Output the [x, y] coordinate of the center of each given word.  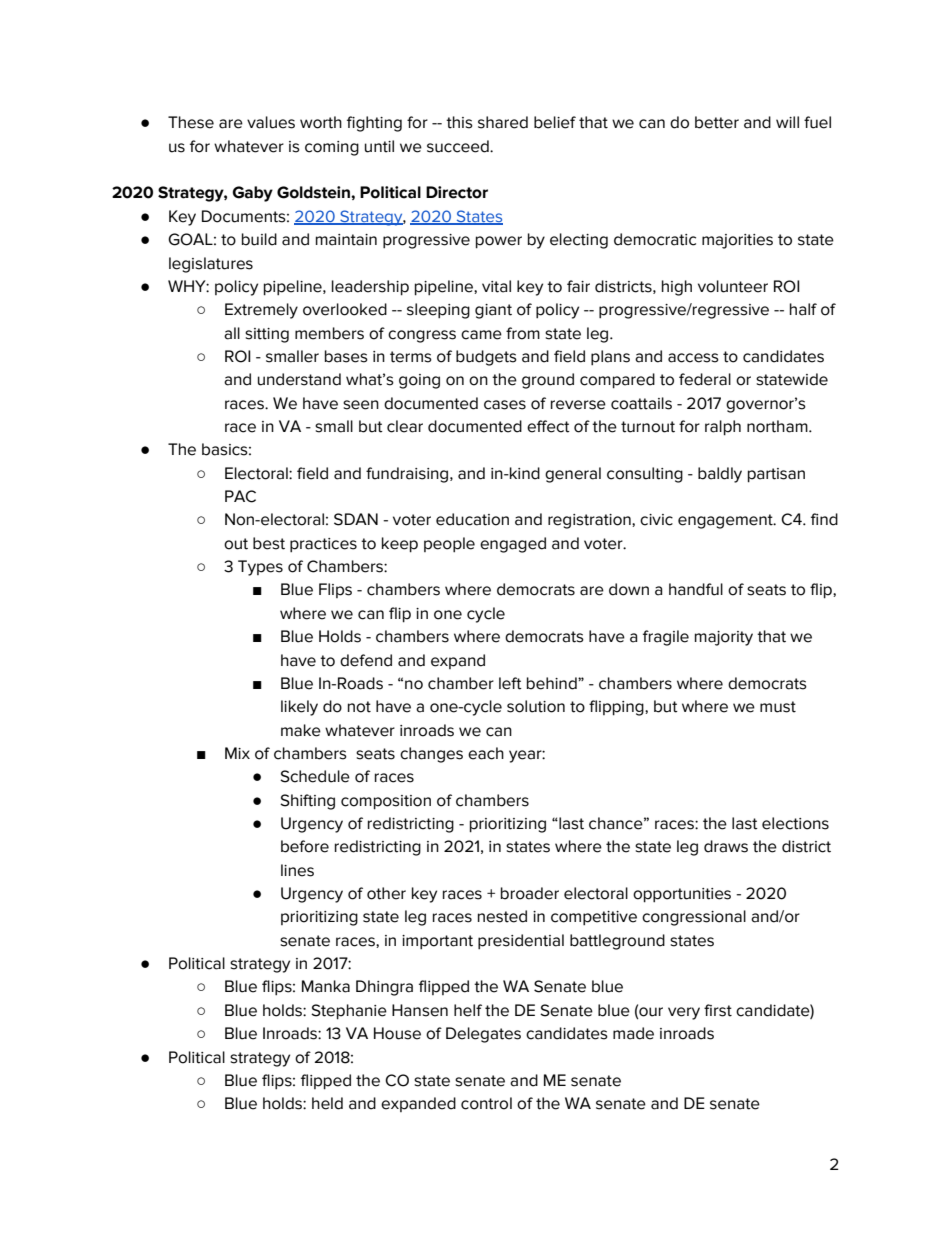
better [717, 122]
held [327, 1103]
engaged [513, 545]
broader [530, 893]
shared [503, 122]
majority [724, 638]
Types [260, 568]
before [305, 846]
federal [705, 379]
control [486, 1103]
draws [726, 846]
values [271, 122]
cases [505, 405]
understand [299, 379]
